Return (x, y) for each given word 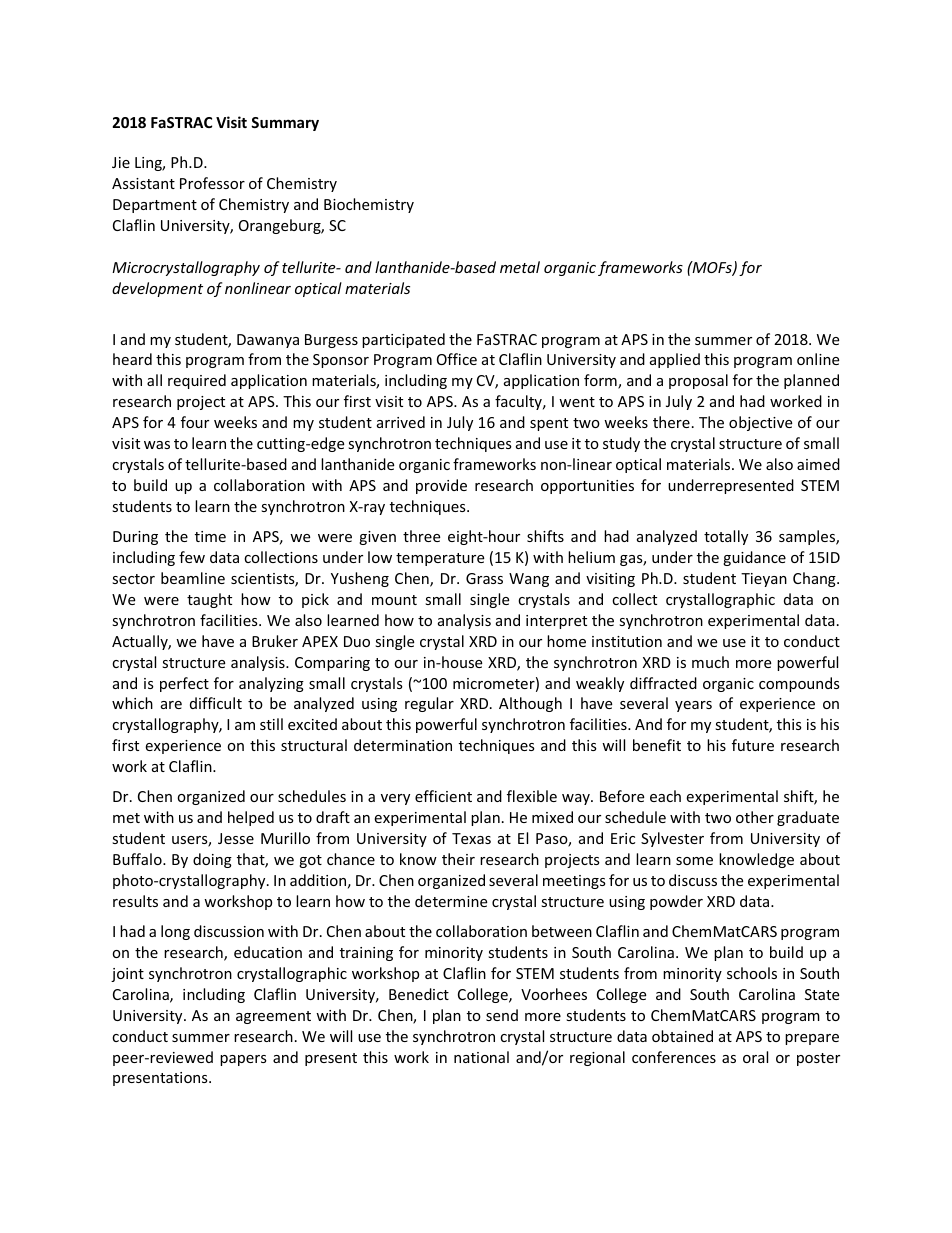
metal (520, 267)
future (753, 745)
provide (441, 486)
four (195, 422)
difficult (216, 703)
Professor (212, 183)
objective (760, 423)
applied (675, 360)
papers (243, 1060)
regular (429, 704)
